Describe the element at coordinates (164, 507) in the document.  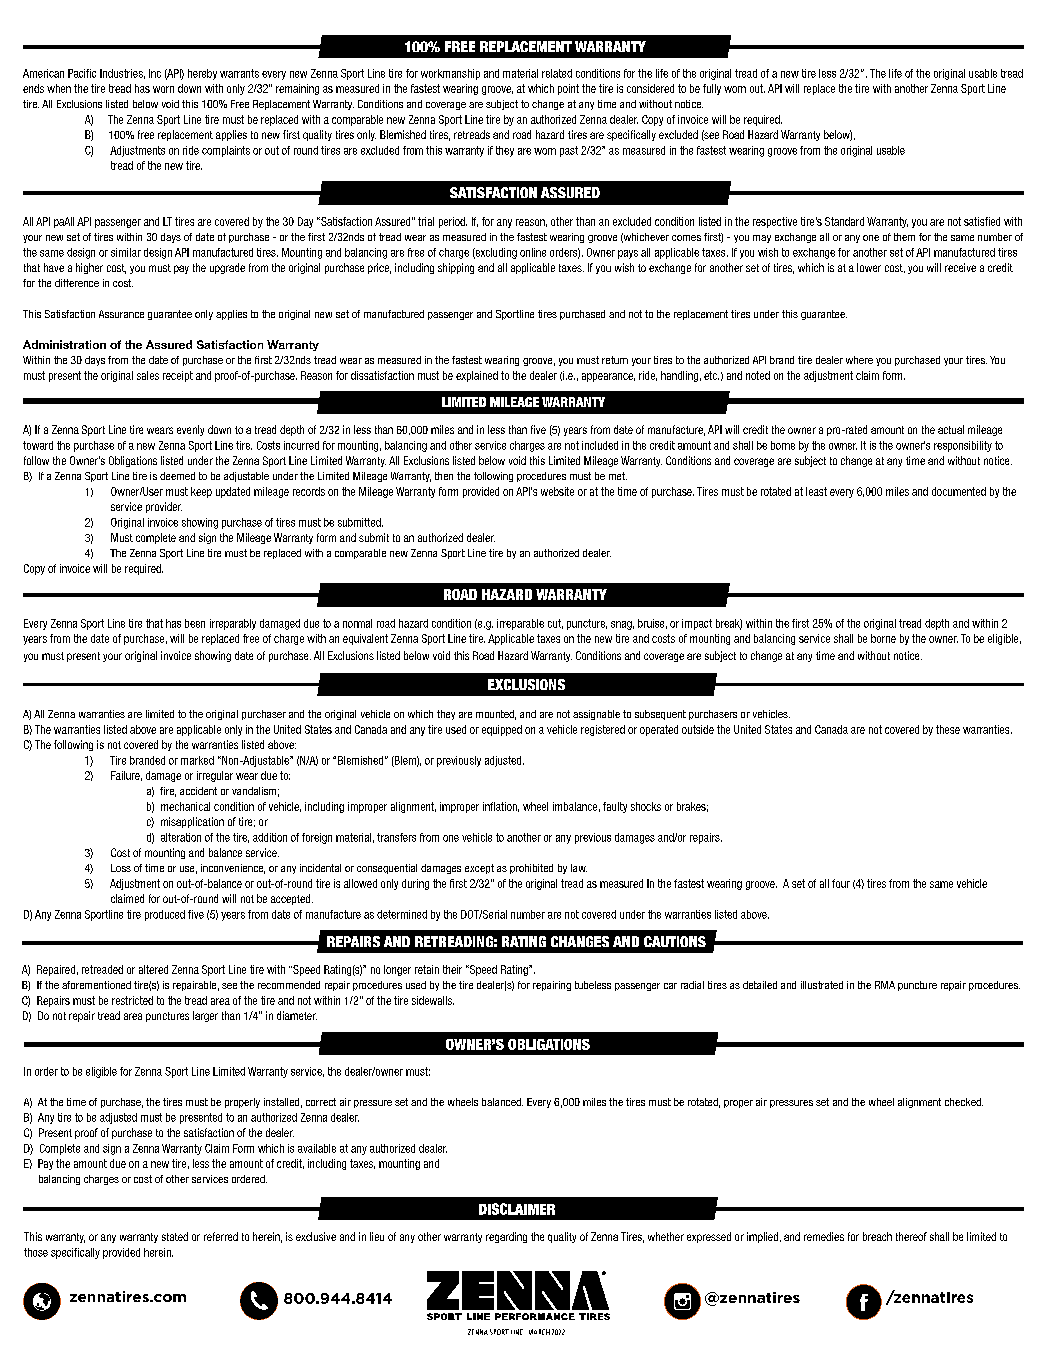
I see `provider` at that location.
